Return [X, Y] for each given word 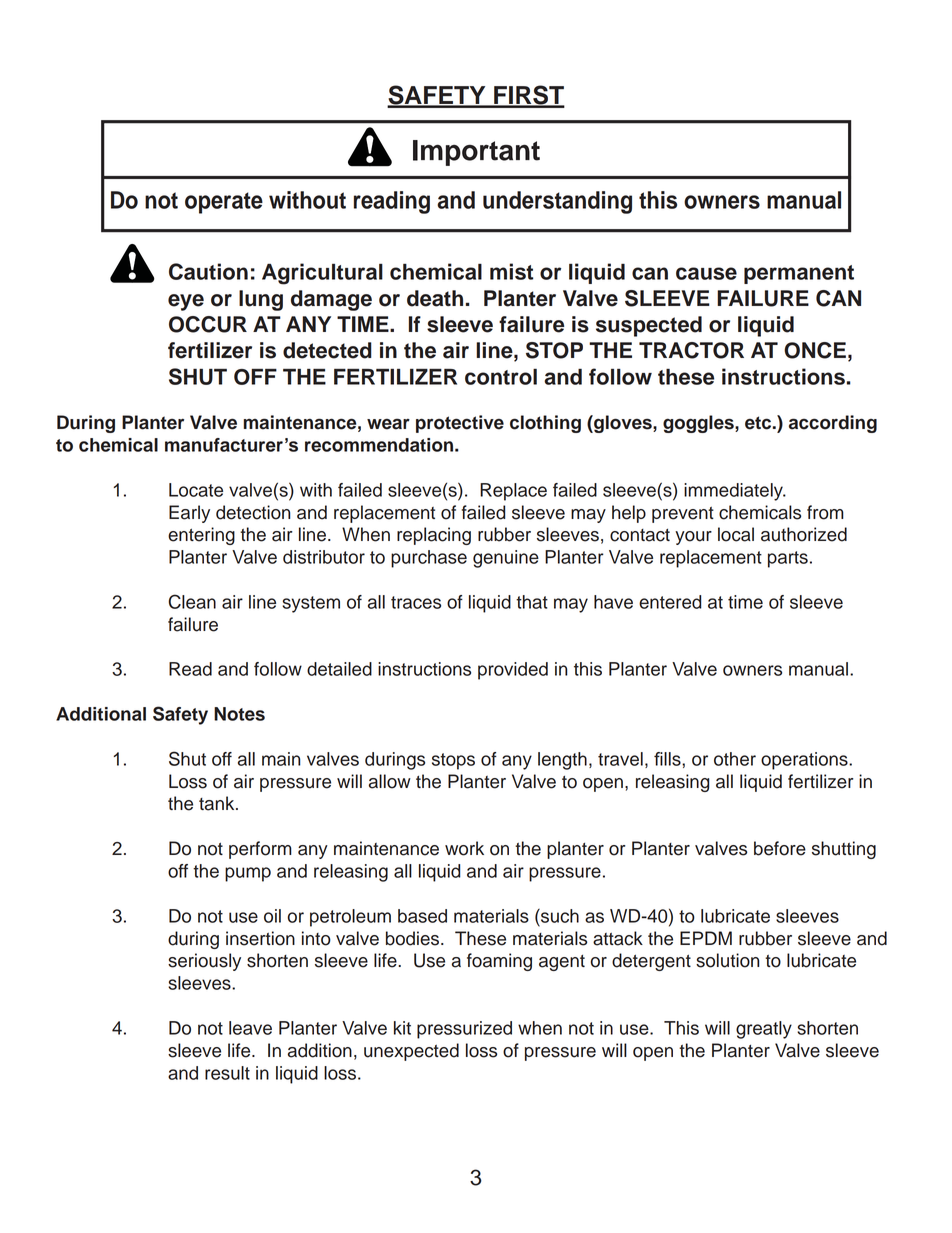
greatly [764, 1030]
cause [706, 273]
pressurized [464, 1030]
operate [224, 203]
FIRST [528, 96]
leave [250, 1028]
